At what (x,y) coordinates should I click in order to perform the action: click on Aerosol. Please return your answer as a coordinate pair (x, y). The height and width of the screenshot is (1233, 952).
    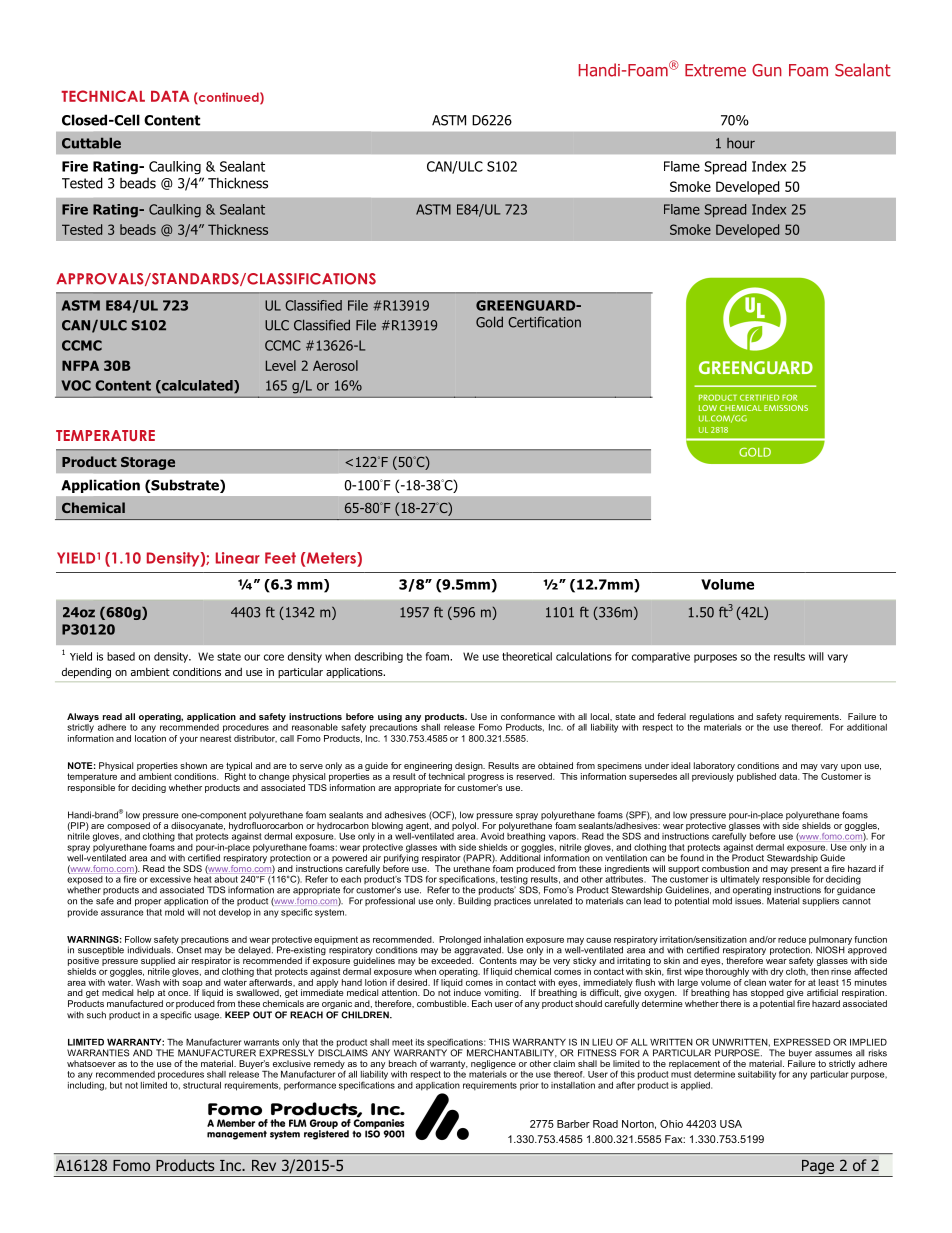
    Looking at the image, I should click on (335, 365).
